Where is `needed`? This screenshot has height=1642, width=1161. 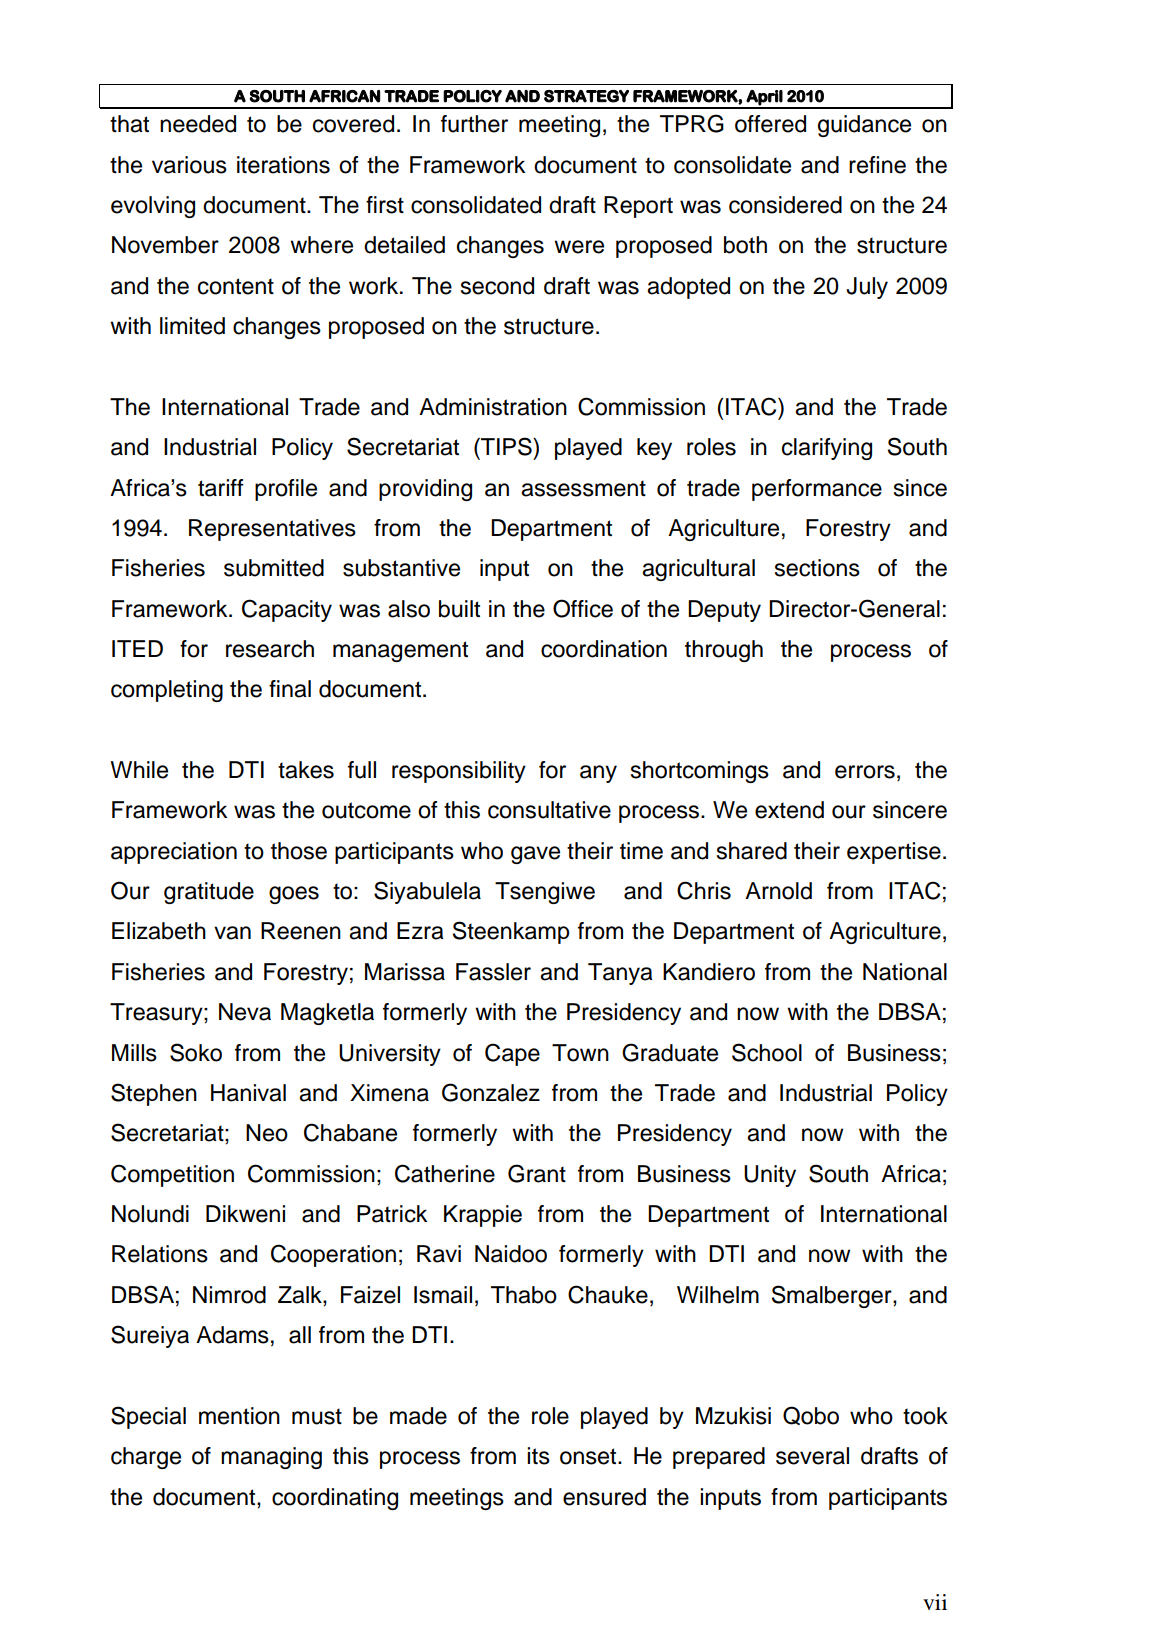 needed is located at coordinates (198, 124).
